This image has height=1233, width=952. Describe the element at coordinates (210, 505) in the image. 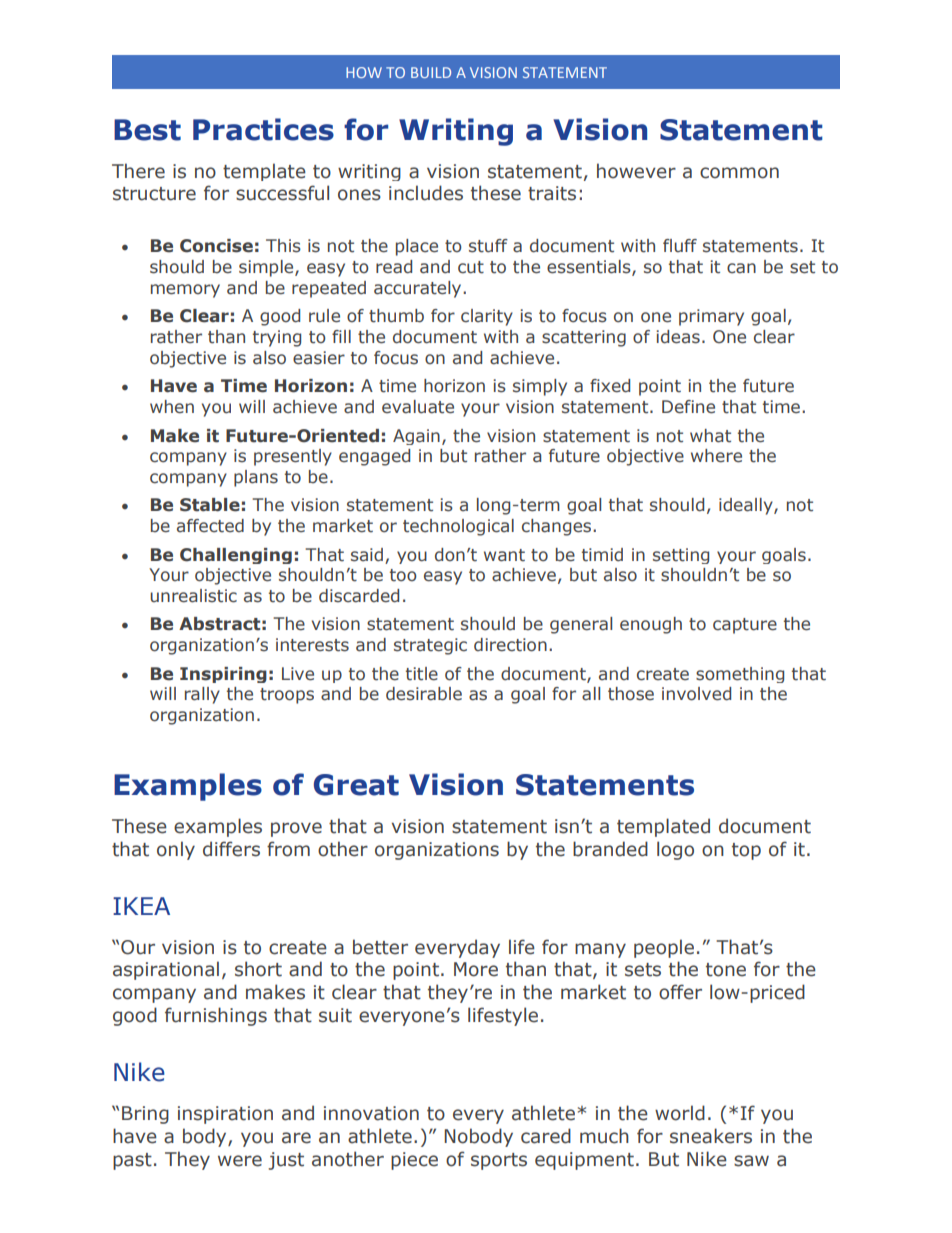

I see `Stable` at that location.
